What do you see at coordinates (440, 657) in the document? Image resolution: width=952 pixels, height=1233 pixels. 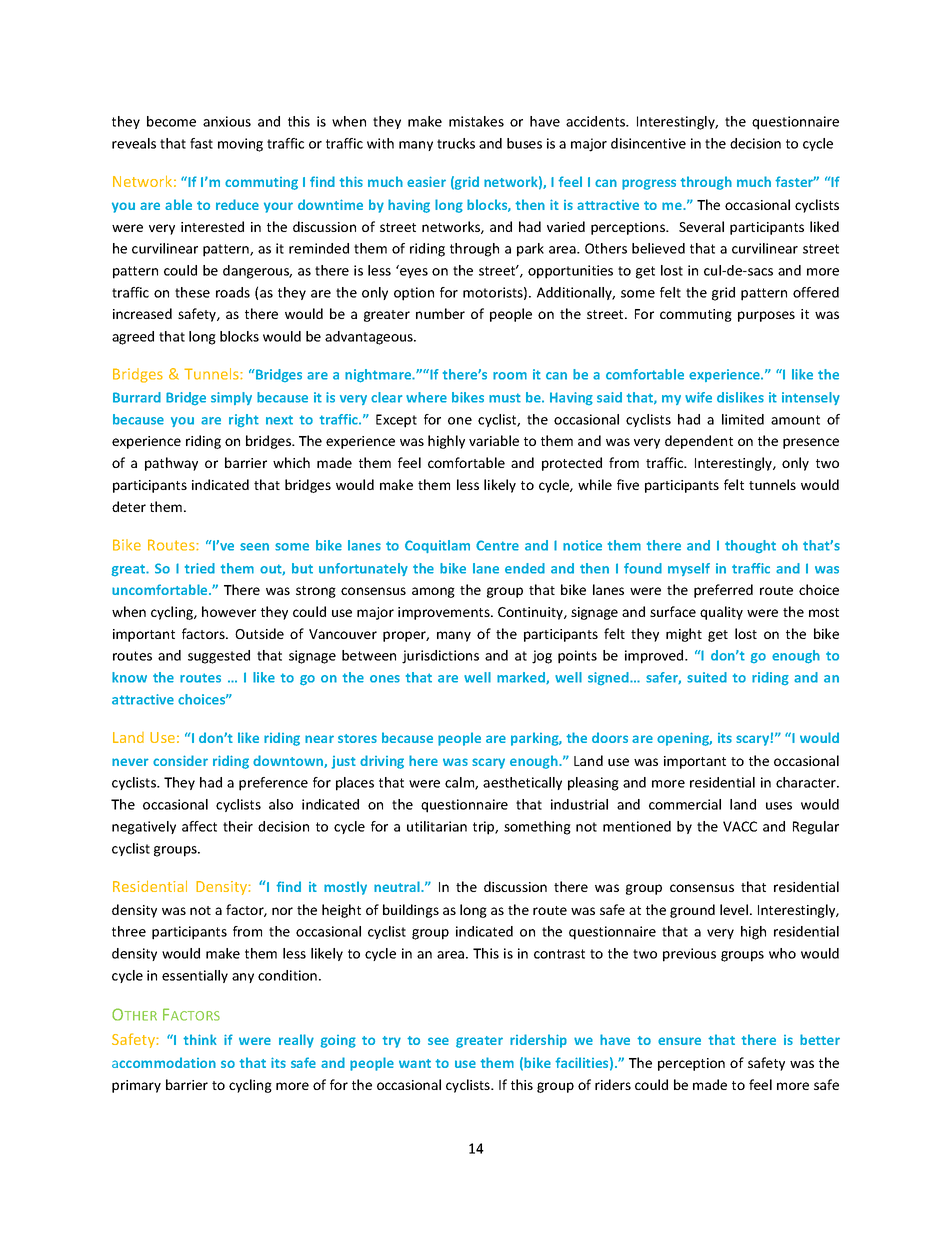 I see `jurisdictions` at bounding box center [440, 657].
